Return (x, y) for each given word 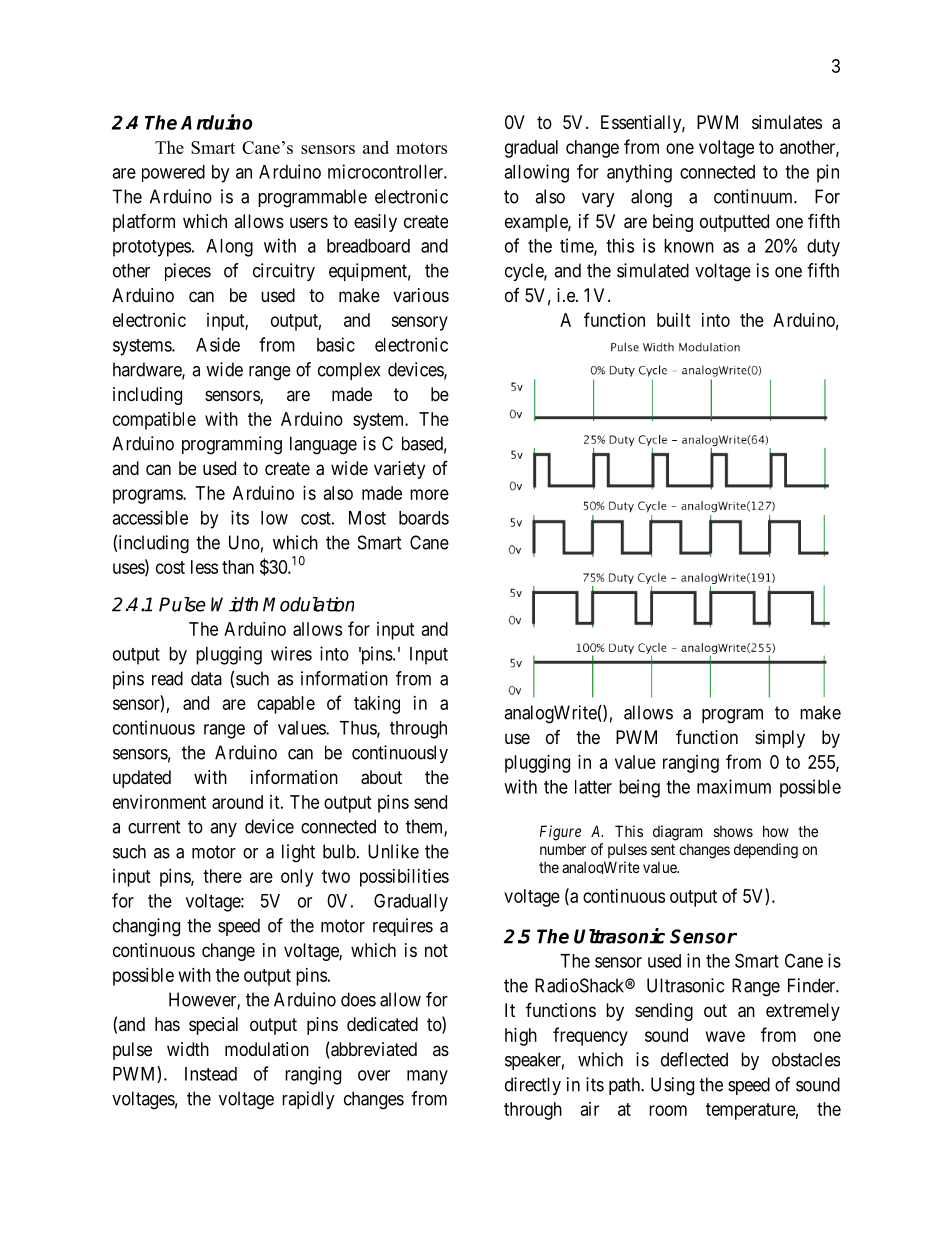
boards (424, 518)
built (674, 320)
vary (598, 200)
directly (533, 1086)
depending (766, 851)
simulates (787, 122)
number (563, 849)
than (238, 567)
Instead (211, 1074)
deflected (694, 1059)
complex (349, 371)
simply (780, 739)
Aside (218, 344)
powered (173, 173)
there (222, 876)
